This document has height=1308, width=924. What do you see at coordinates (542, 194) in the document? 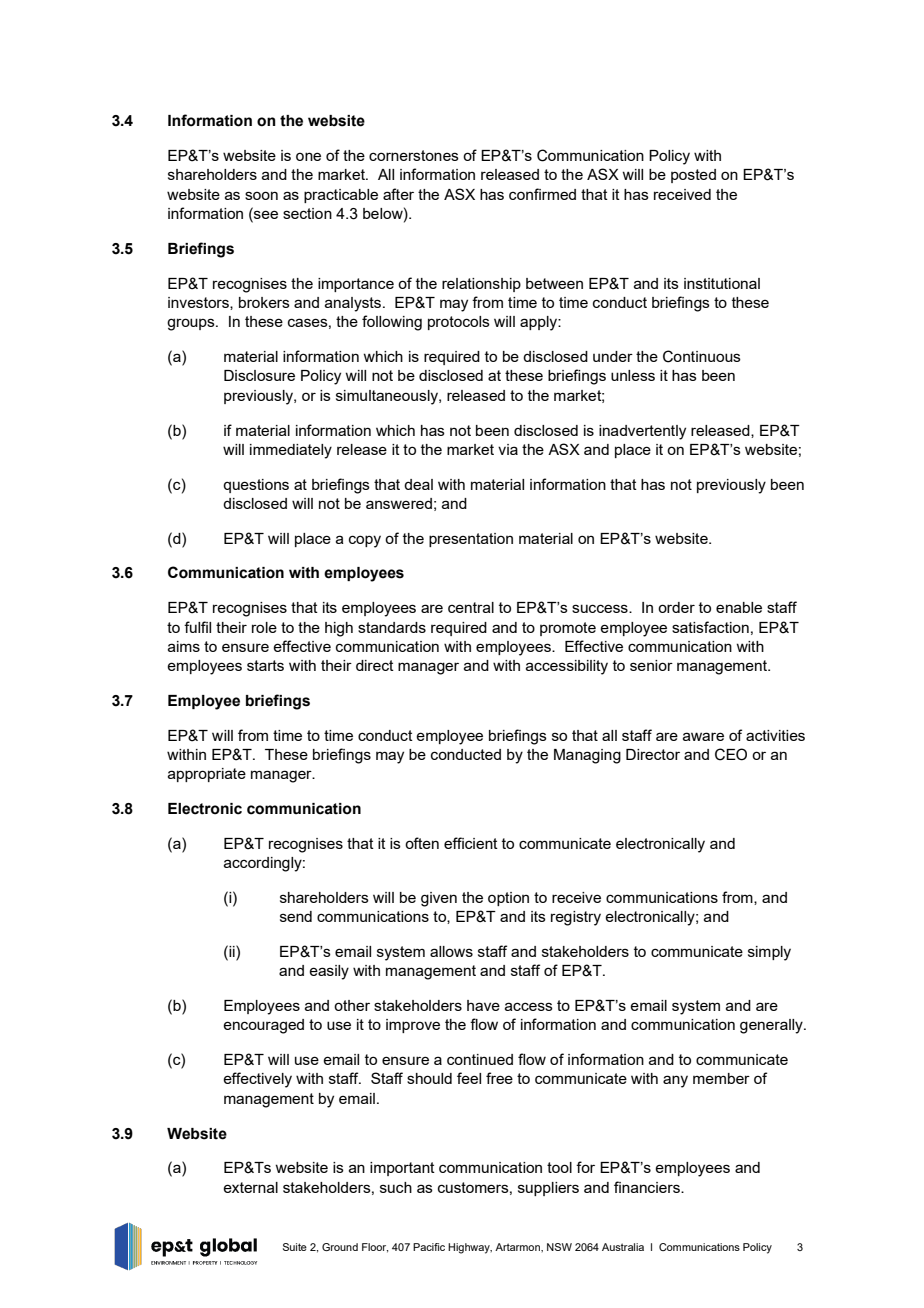
I see `confirmed` at bounding box center [542, 194].
